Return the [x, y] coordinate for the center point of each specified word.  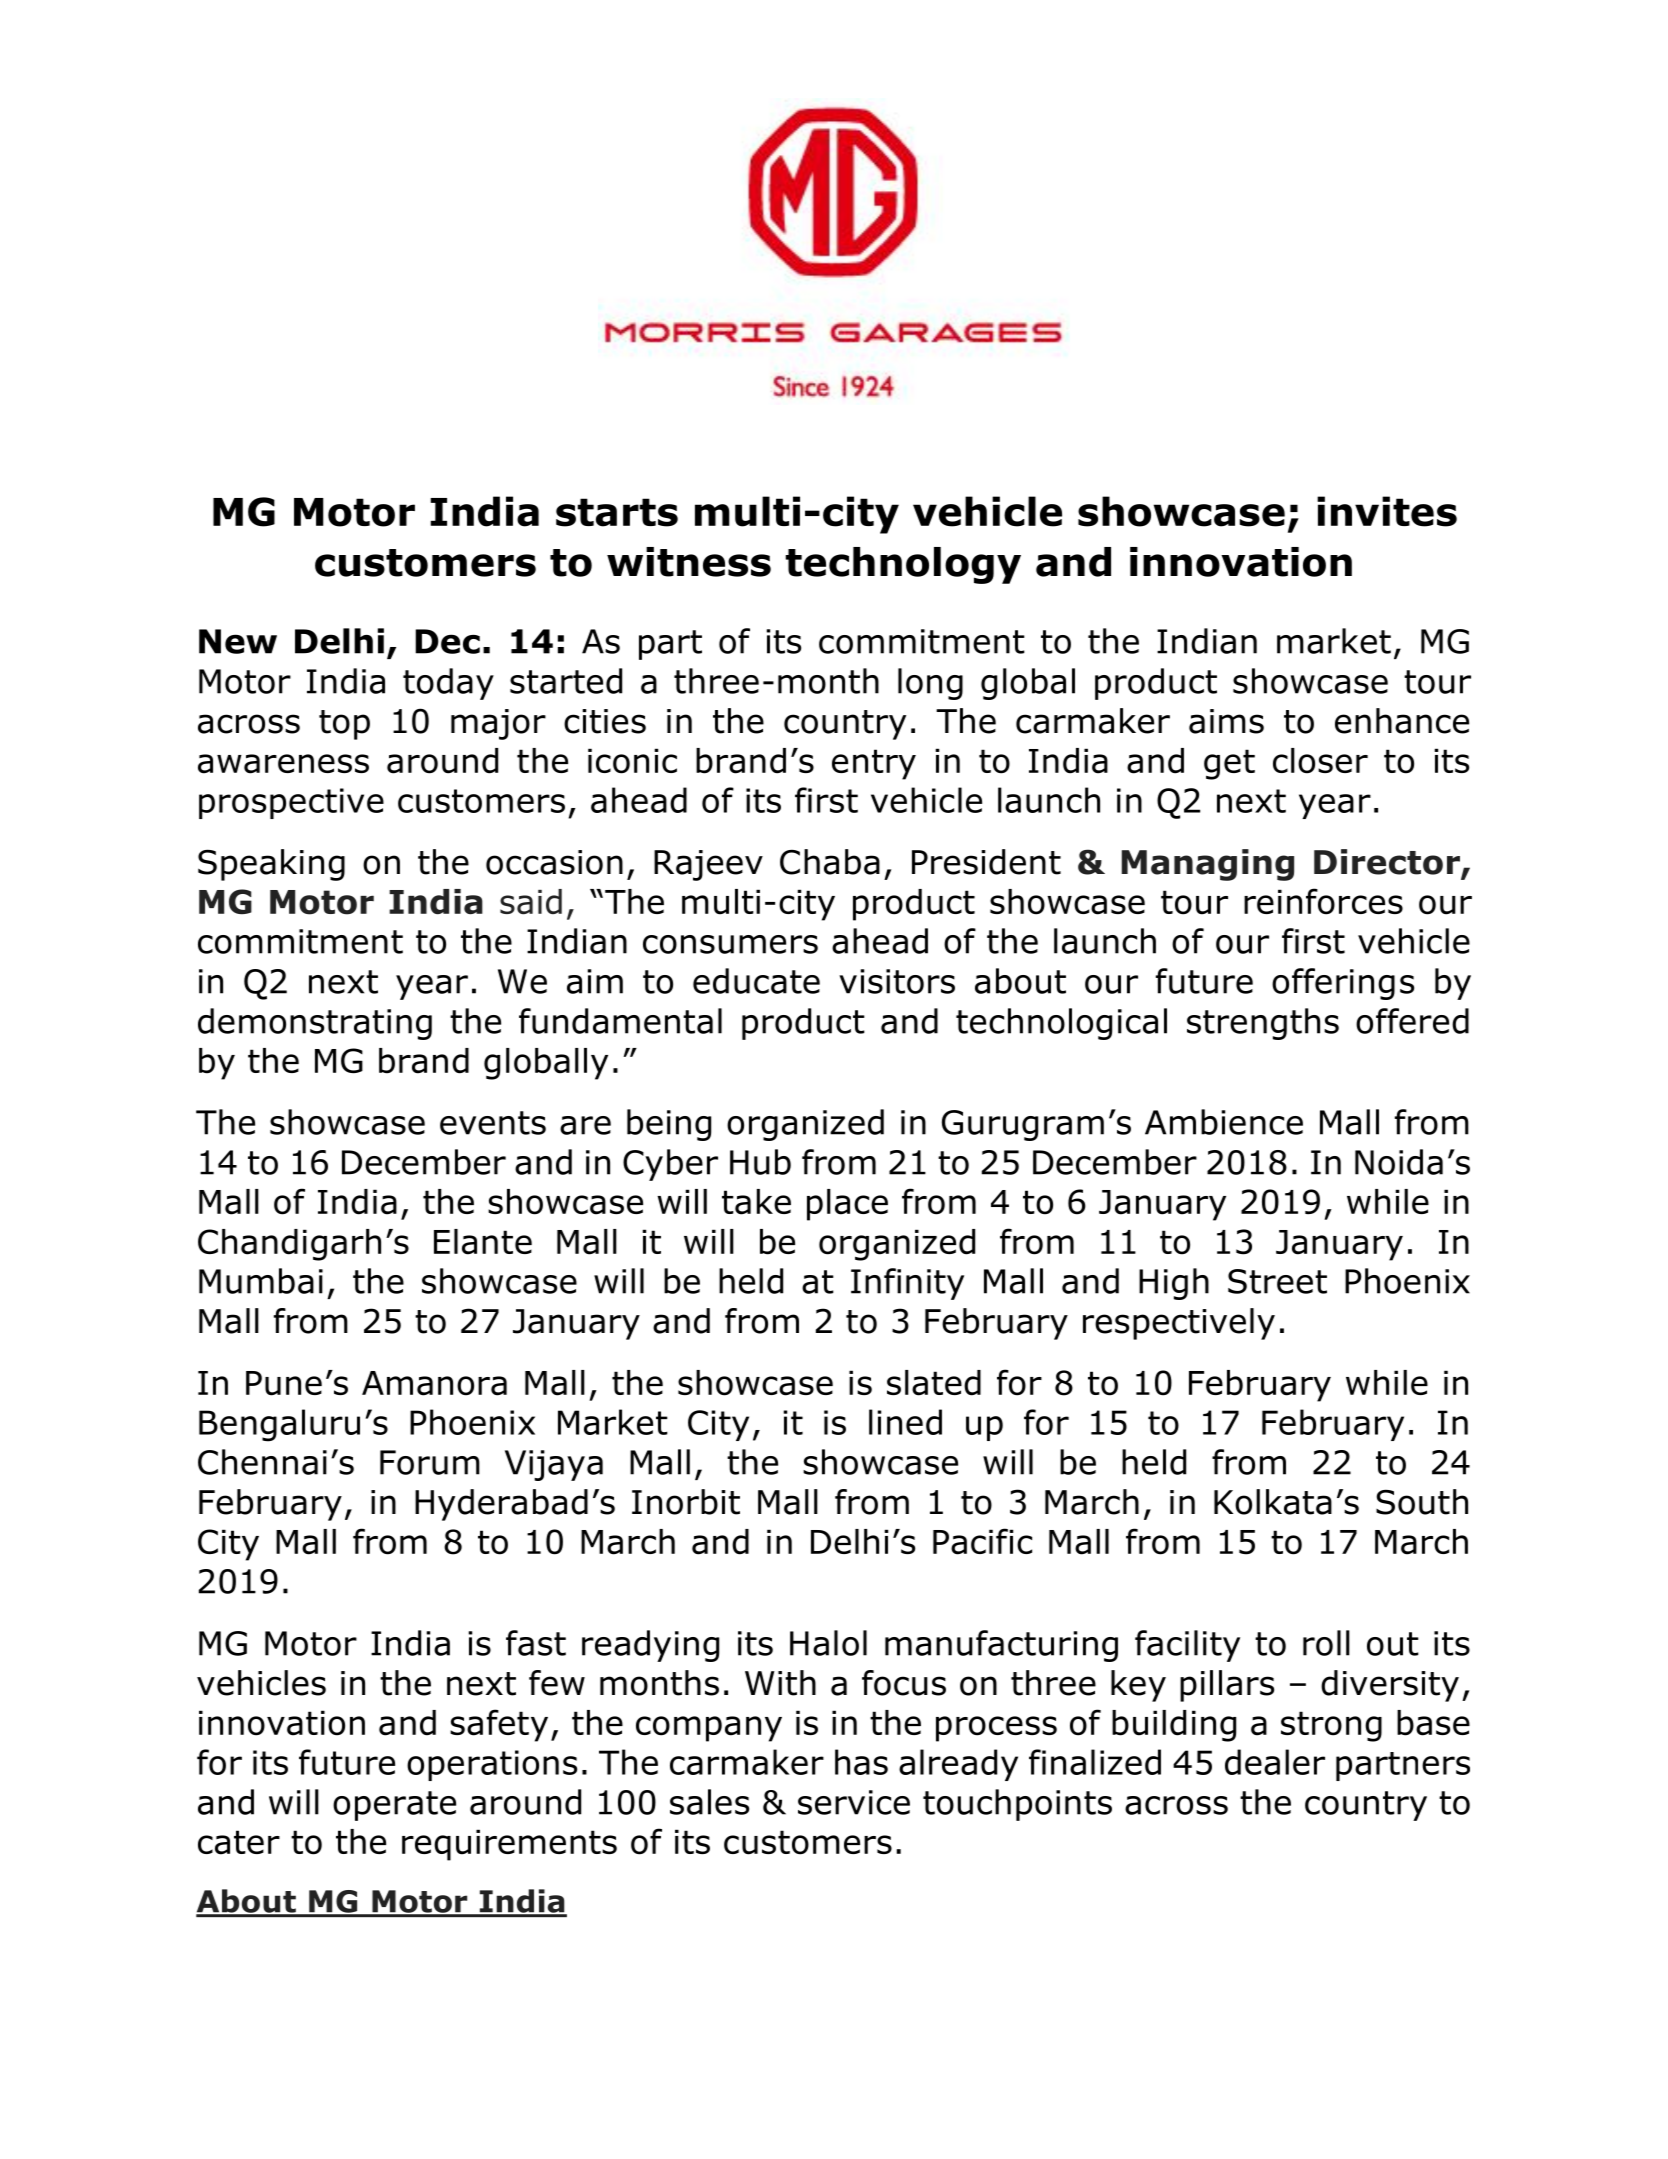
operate [394, 1806]
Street [1277, 1281]
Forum [430, 1462]
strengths [1263, 1024]
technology [903, 565]
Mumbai [261, 1281]
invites [1387, 511]
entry [874, 764]
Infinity [907, 1284]
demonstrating [315, 1024]
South [1422, 1502]
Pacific [982, 1541]
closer [1320, 761]
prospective [291, 803]
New [238, 641]
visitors [897, 981]
